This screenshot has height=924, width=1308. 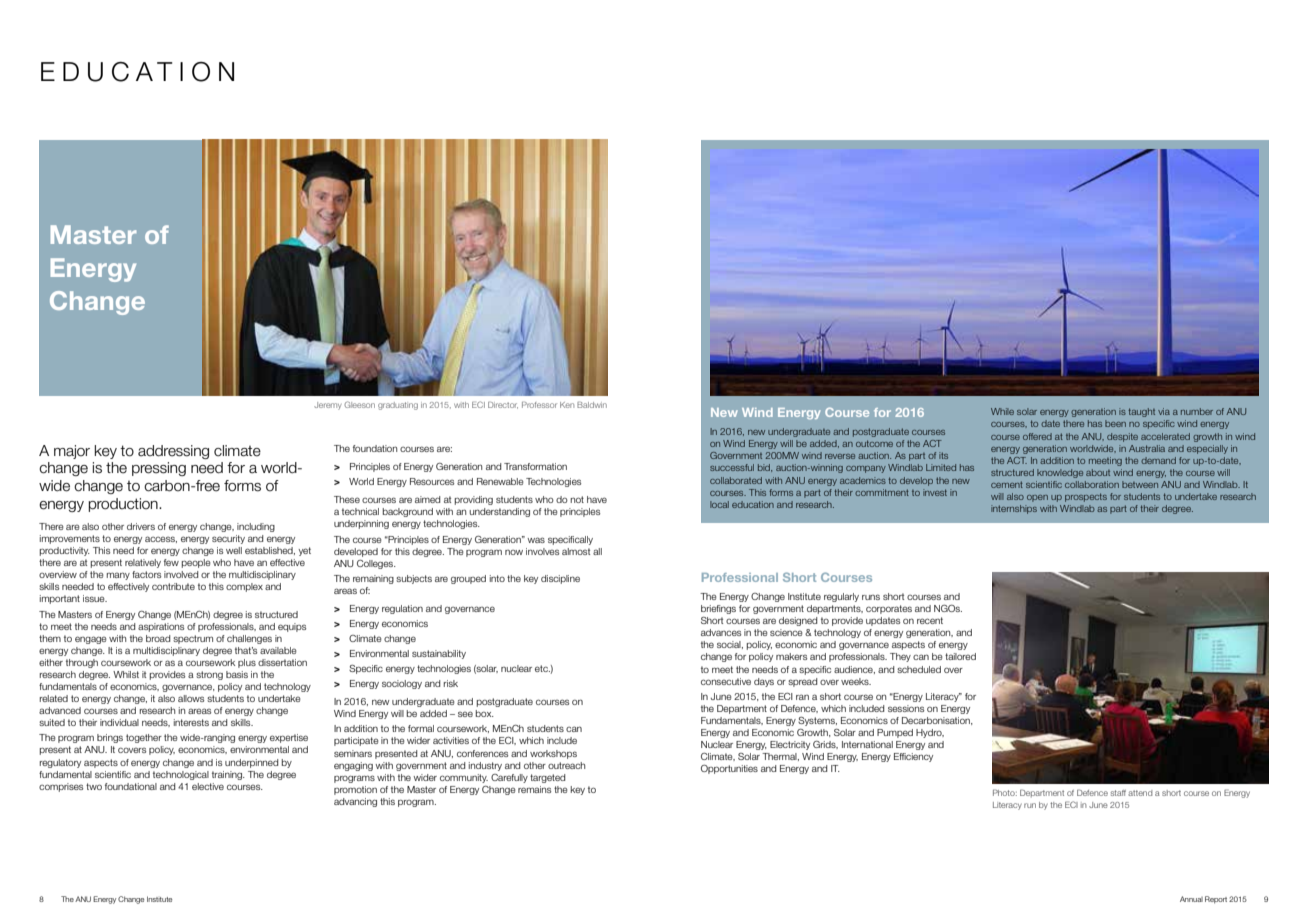 I want to click on advancing, so click(x=355, y=802).
